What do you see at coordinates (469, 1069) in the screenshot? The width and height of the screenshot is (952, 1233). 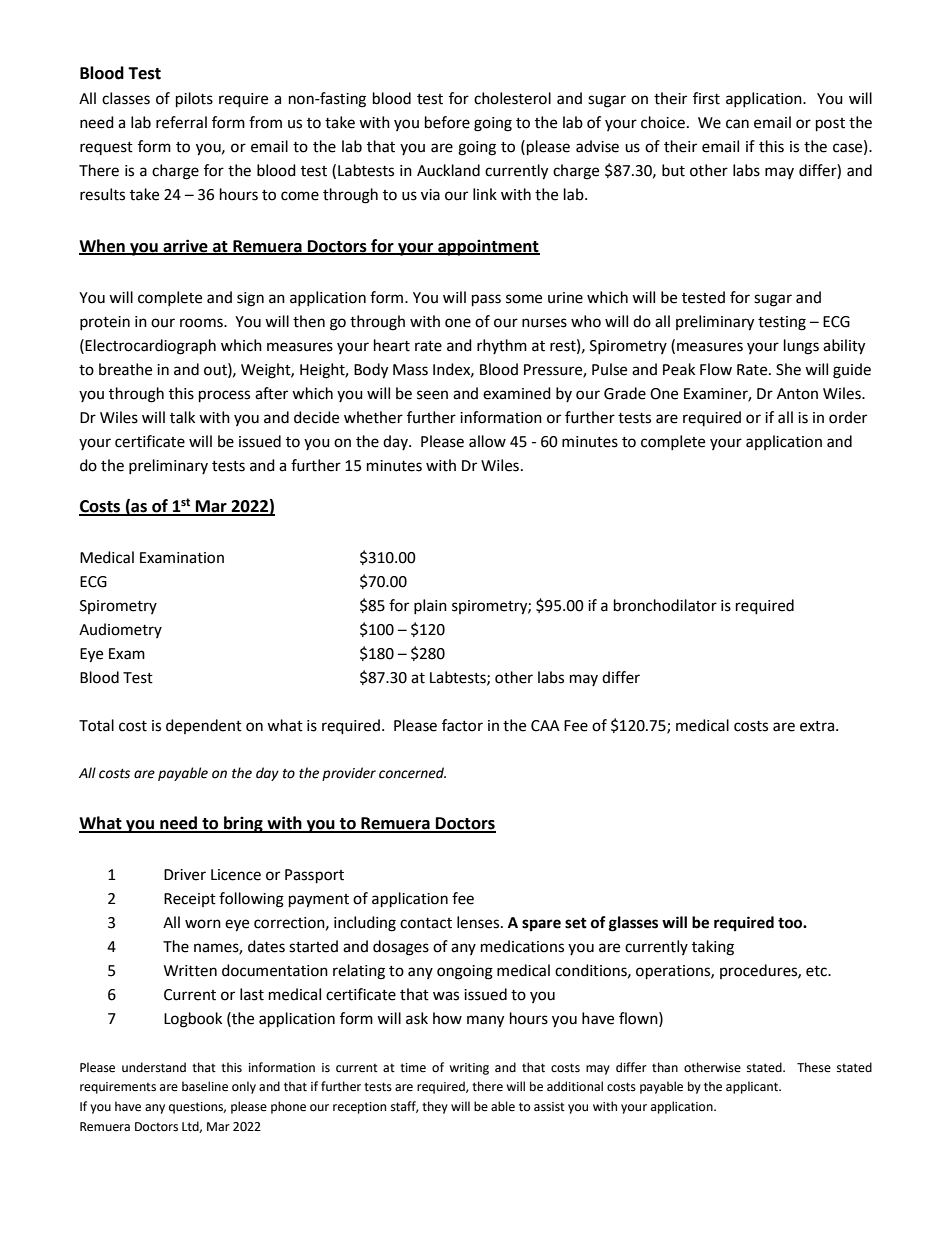 I see `writing` at bounding box center [469, 1069].
